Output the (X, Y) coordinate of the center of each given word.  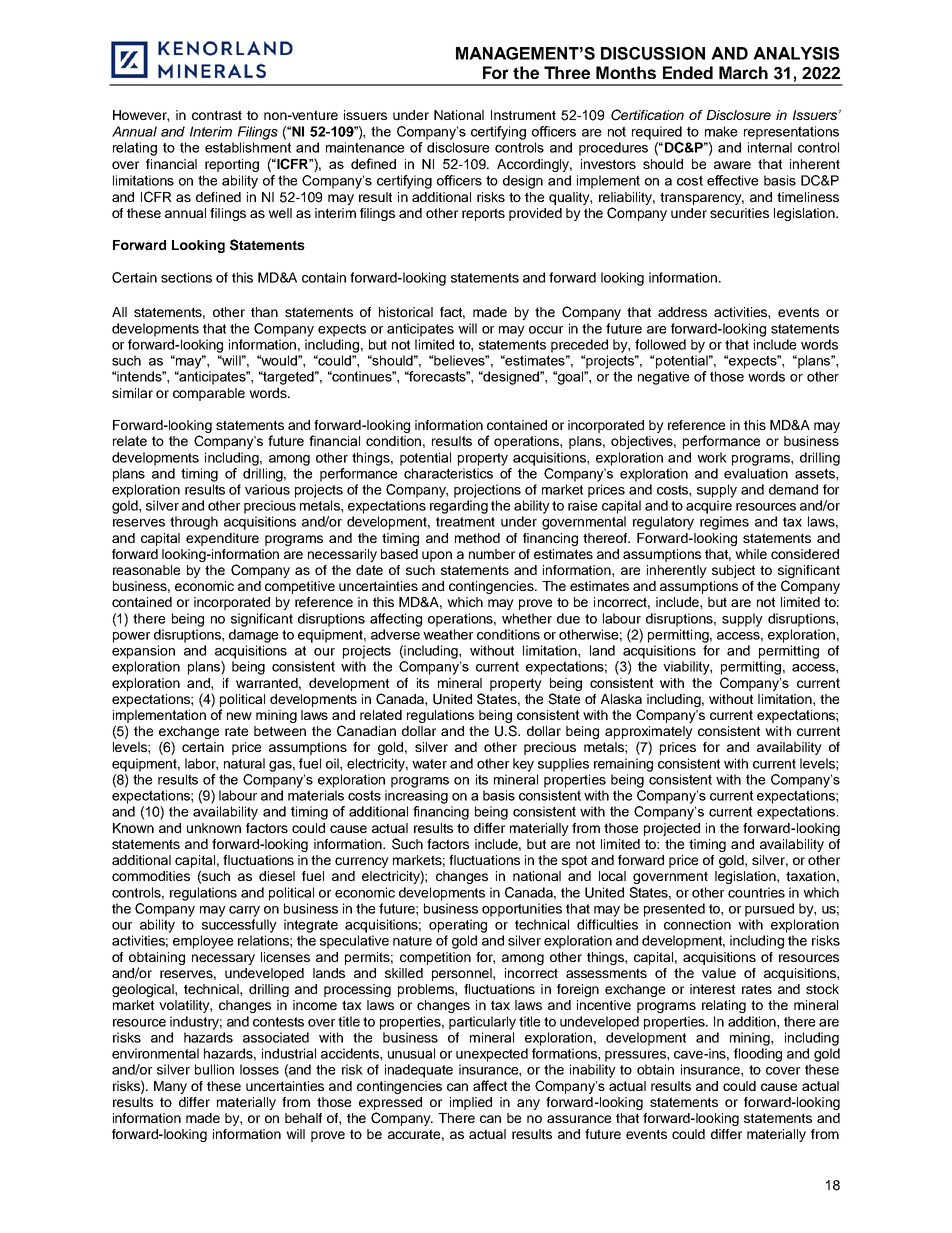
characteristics (448, 473)
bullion (214, 1069)
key (523, 765)
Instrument (523, 115)
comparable (209, 394)
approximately (649, 734)
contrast (217, 115)
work (712, 457)
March (743, 72)
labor (201, 764)
